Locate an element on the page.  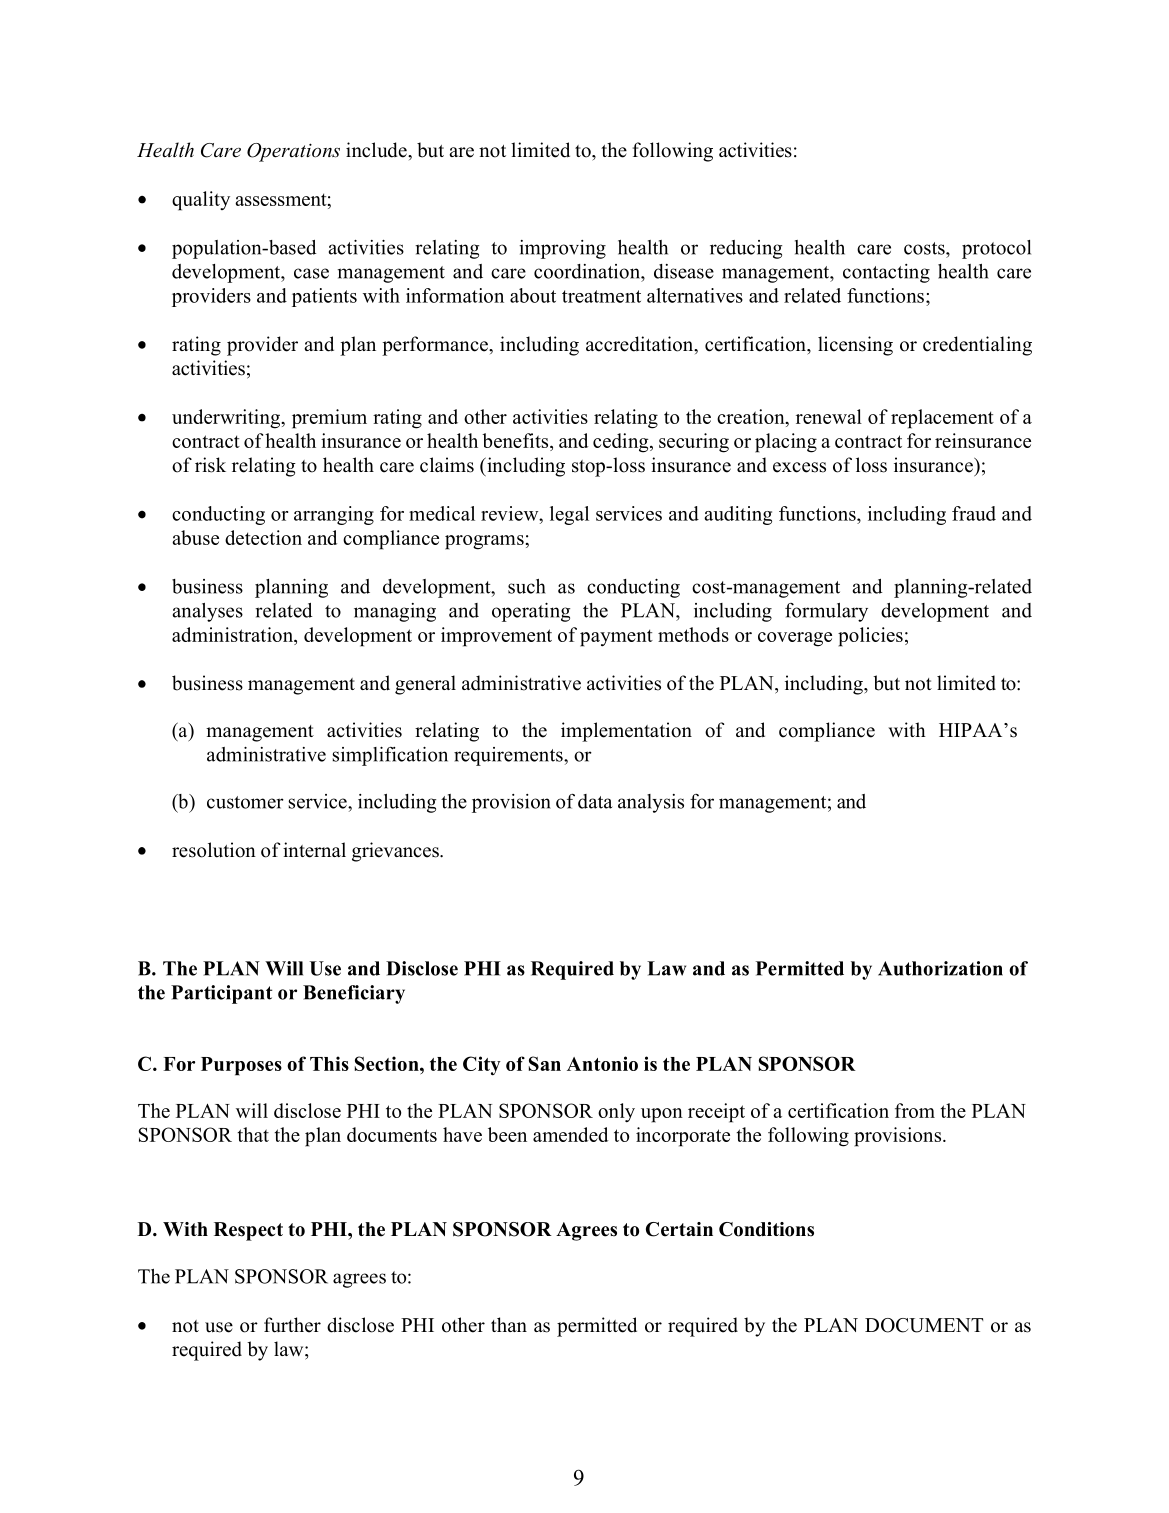
internal is located at coordinates (314, 850).
